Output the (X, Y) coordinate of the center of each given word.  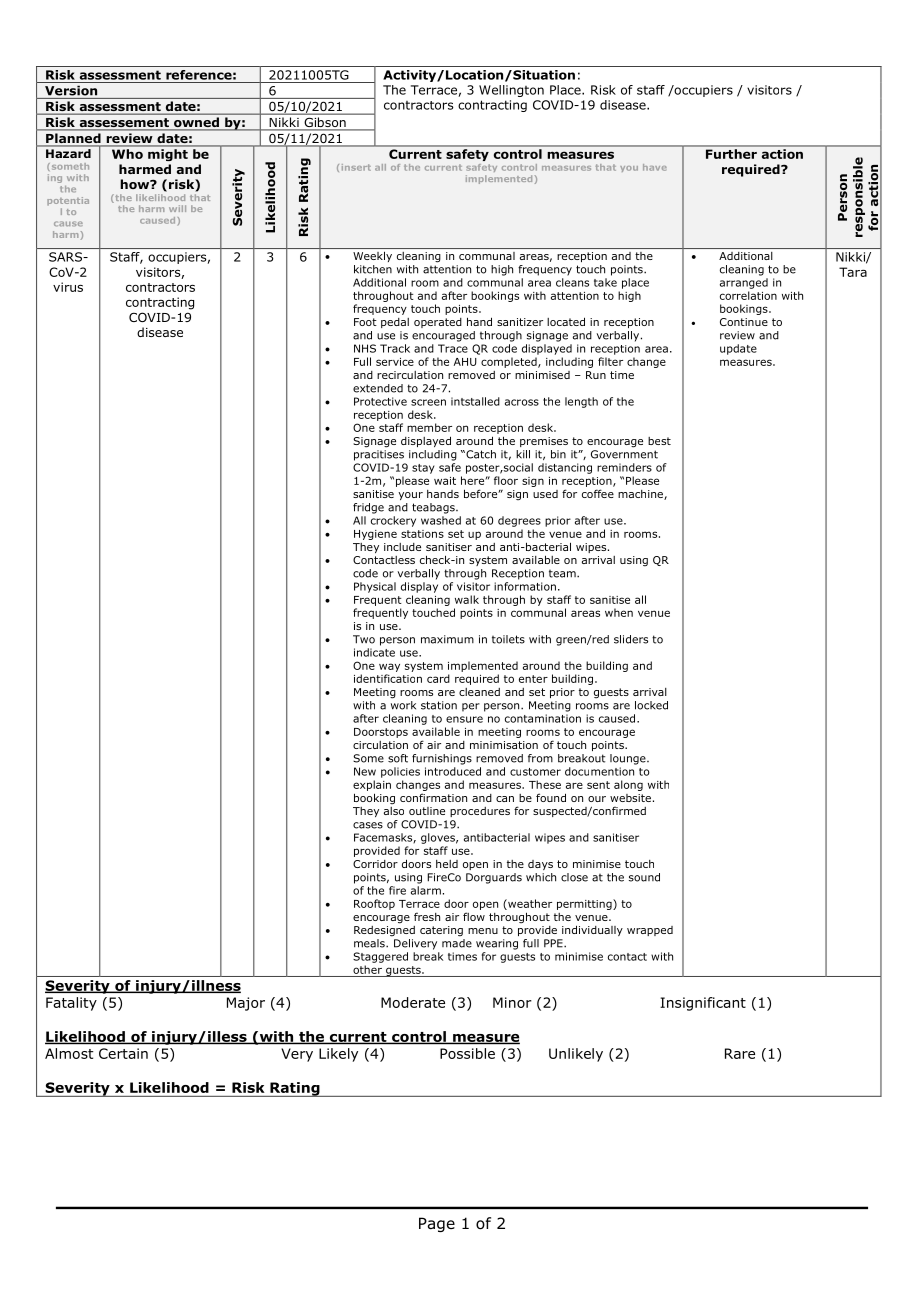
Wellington (511, 91)
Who (127, 154)
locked (651, 705)
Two (364, 639)
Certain (123, 1053)
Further (731, 154)
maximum (447, 639)
